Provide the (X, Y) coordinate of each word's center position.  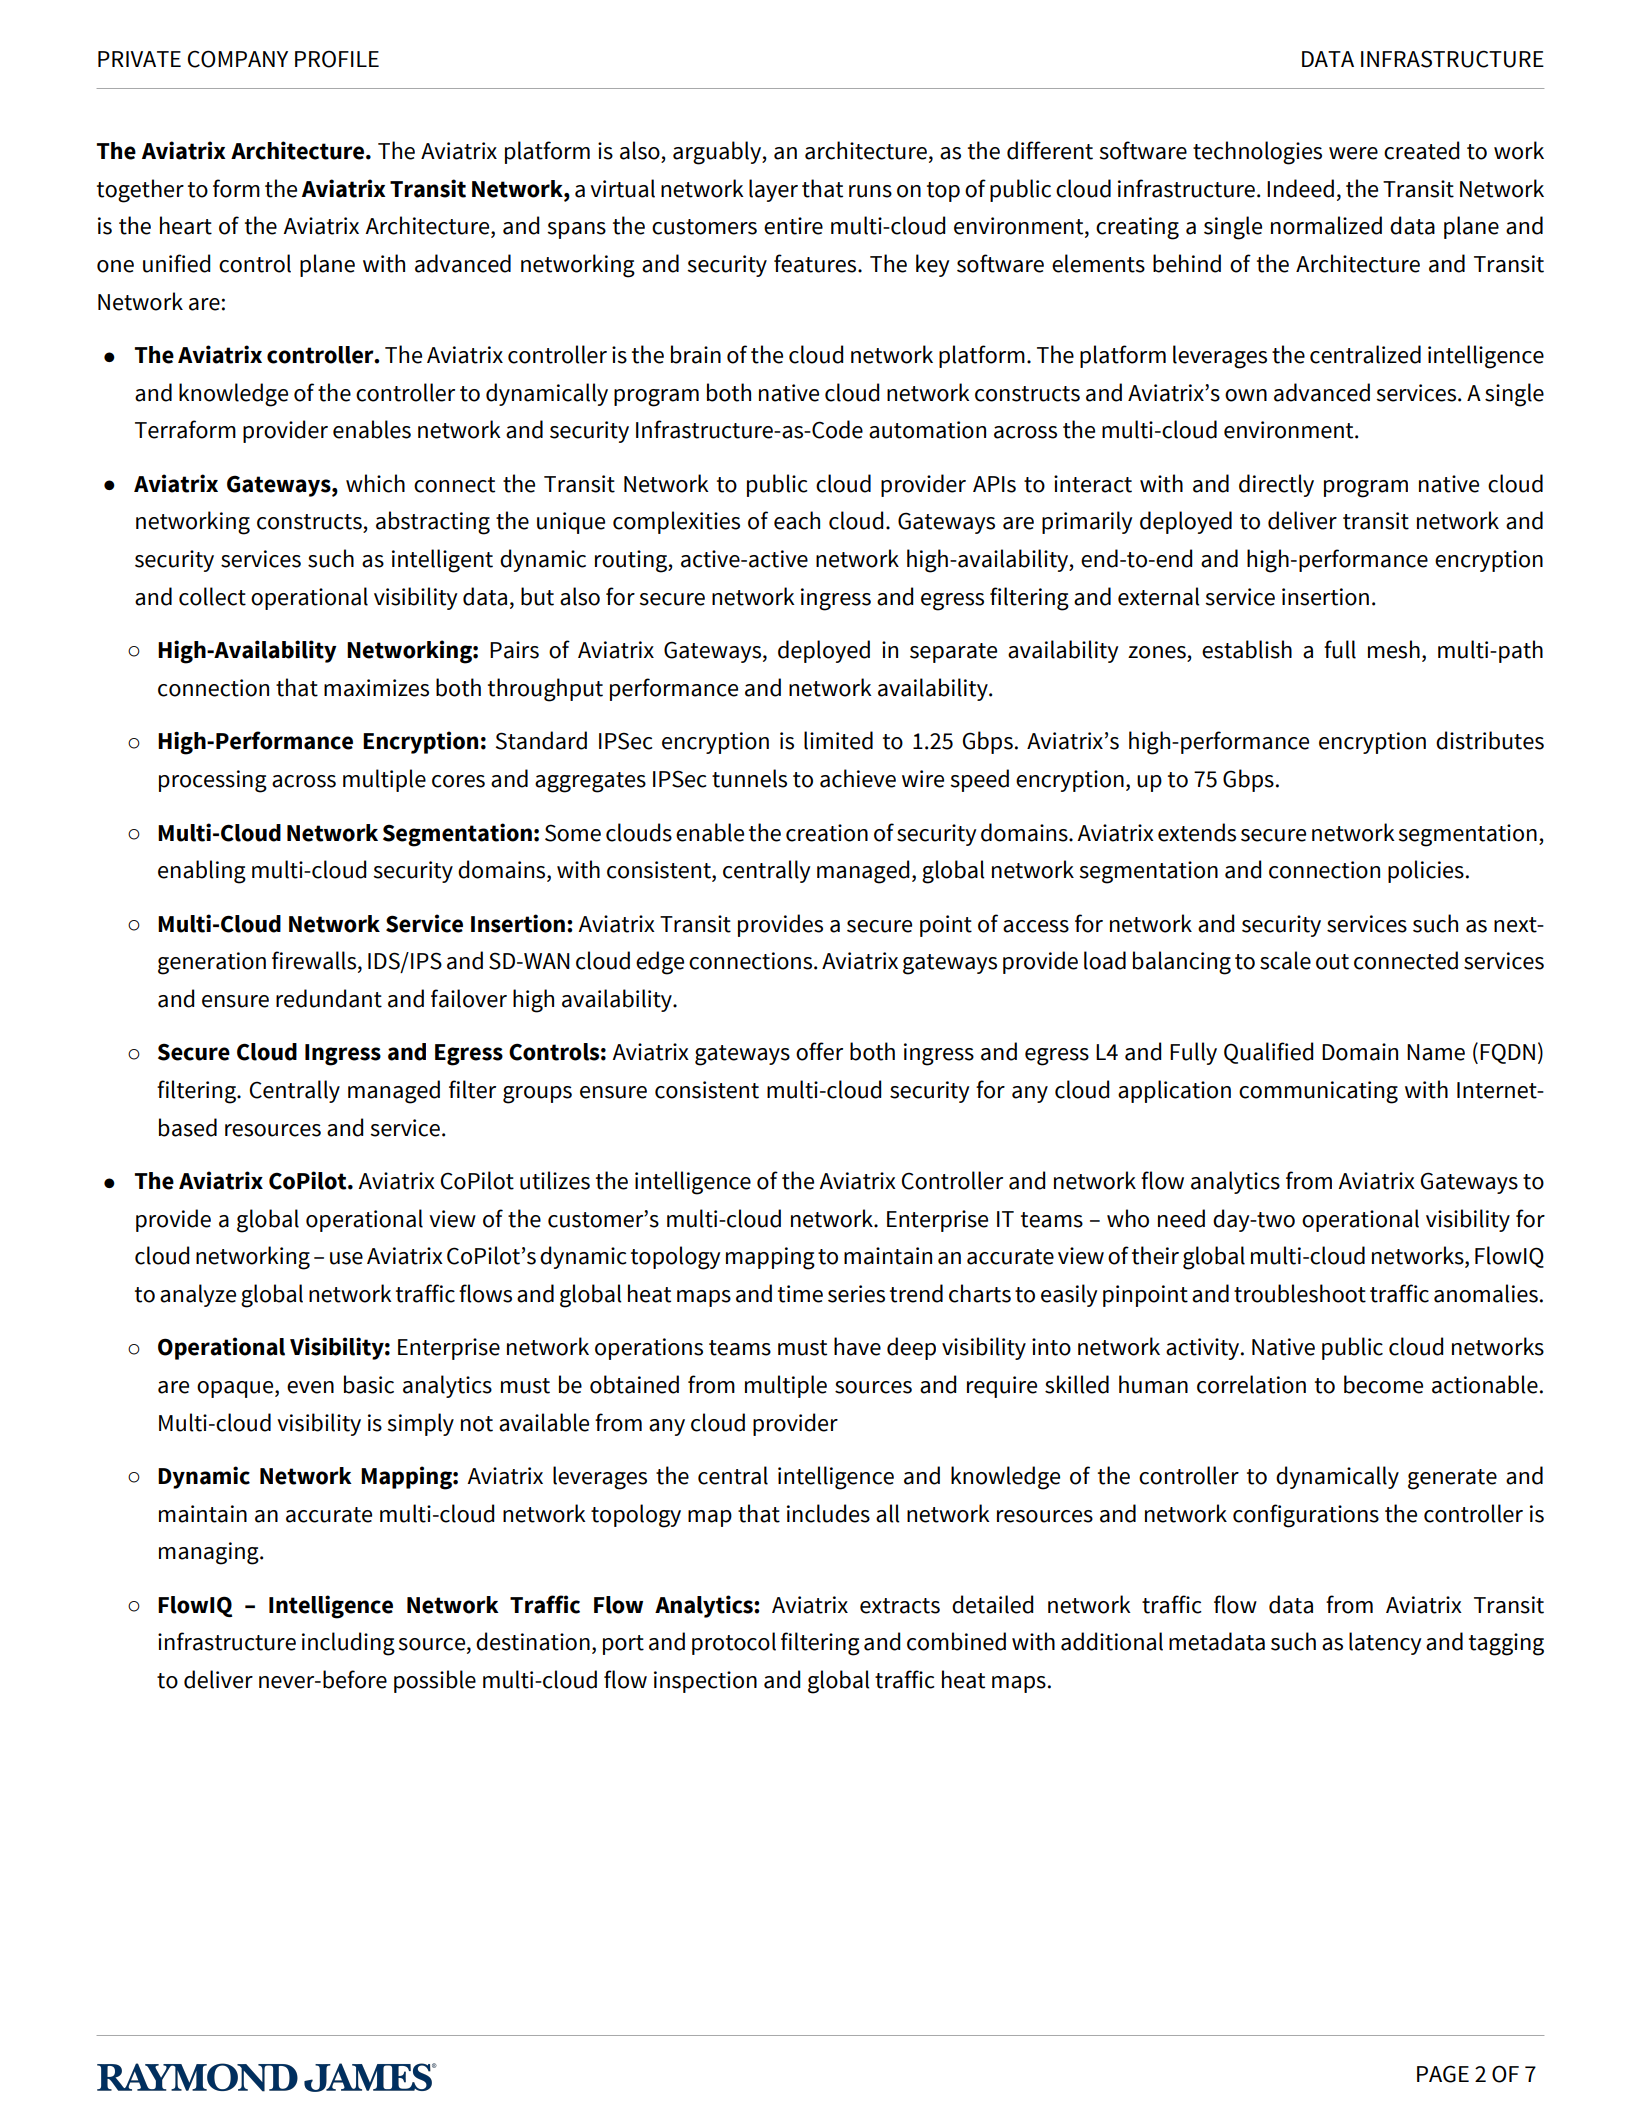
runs (870, 191)
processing (213, 781)
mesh (1394, 649)
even (310, 1387)
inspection (705, 1682)
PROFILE (337, 59)
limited (838, 740)
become (1383, 1384)
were (1353, 153)
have (857, 1346)
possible (435, 1681)
